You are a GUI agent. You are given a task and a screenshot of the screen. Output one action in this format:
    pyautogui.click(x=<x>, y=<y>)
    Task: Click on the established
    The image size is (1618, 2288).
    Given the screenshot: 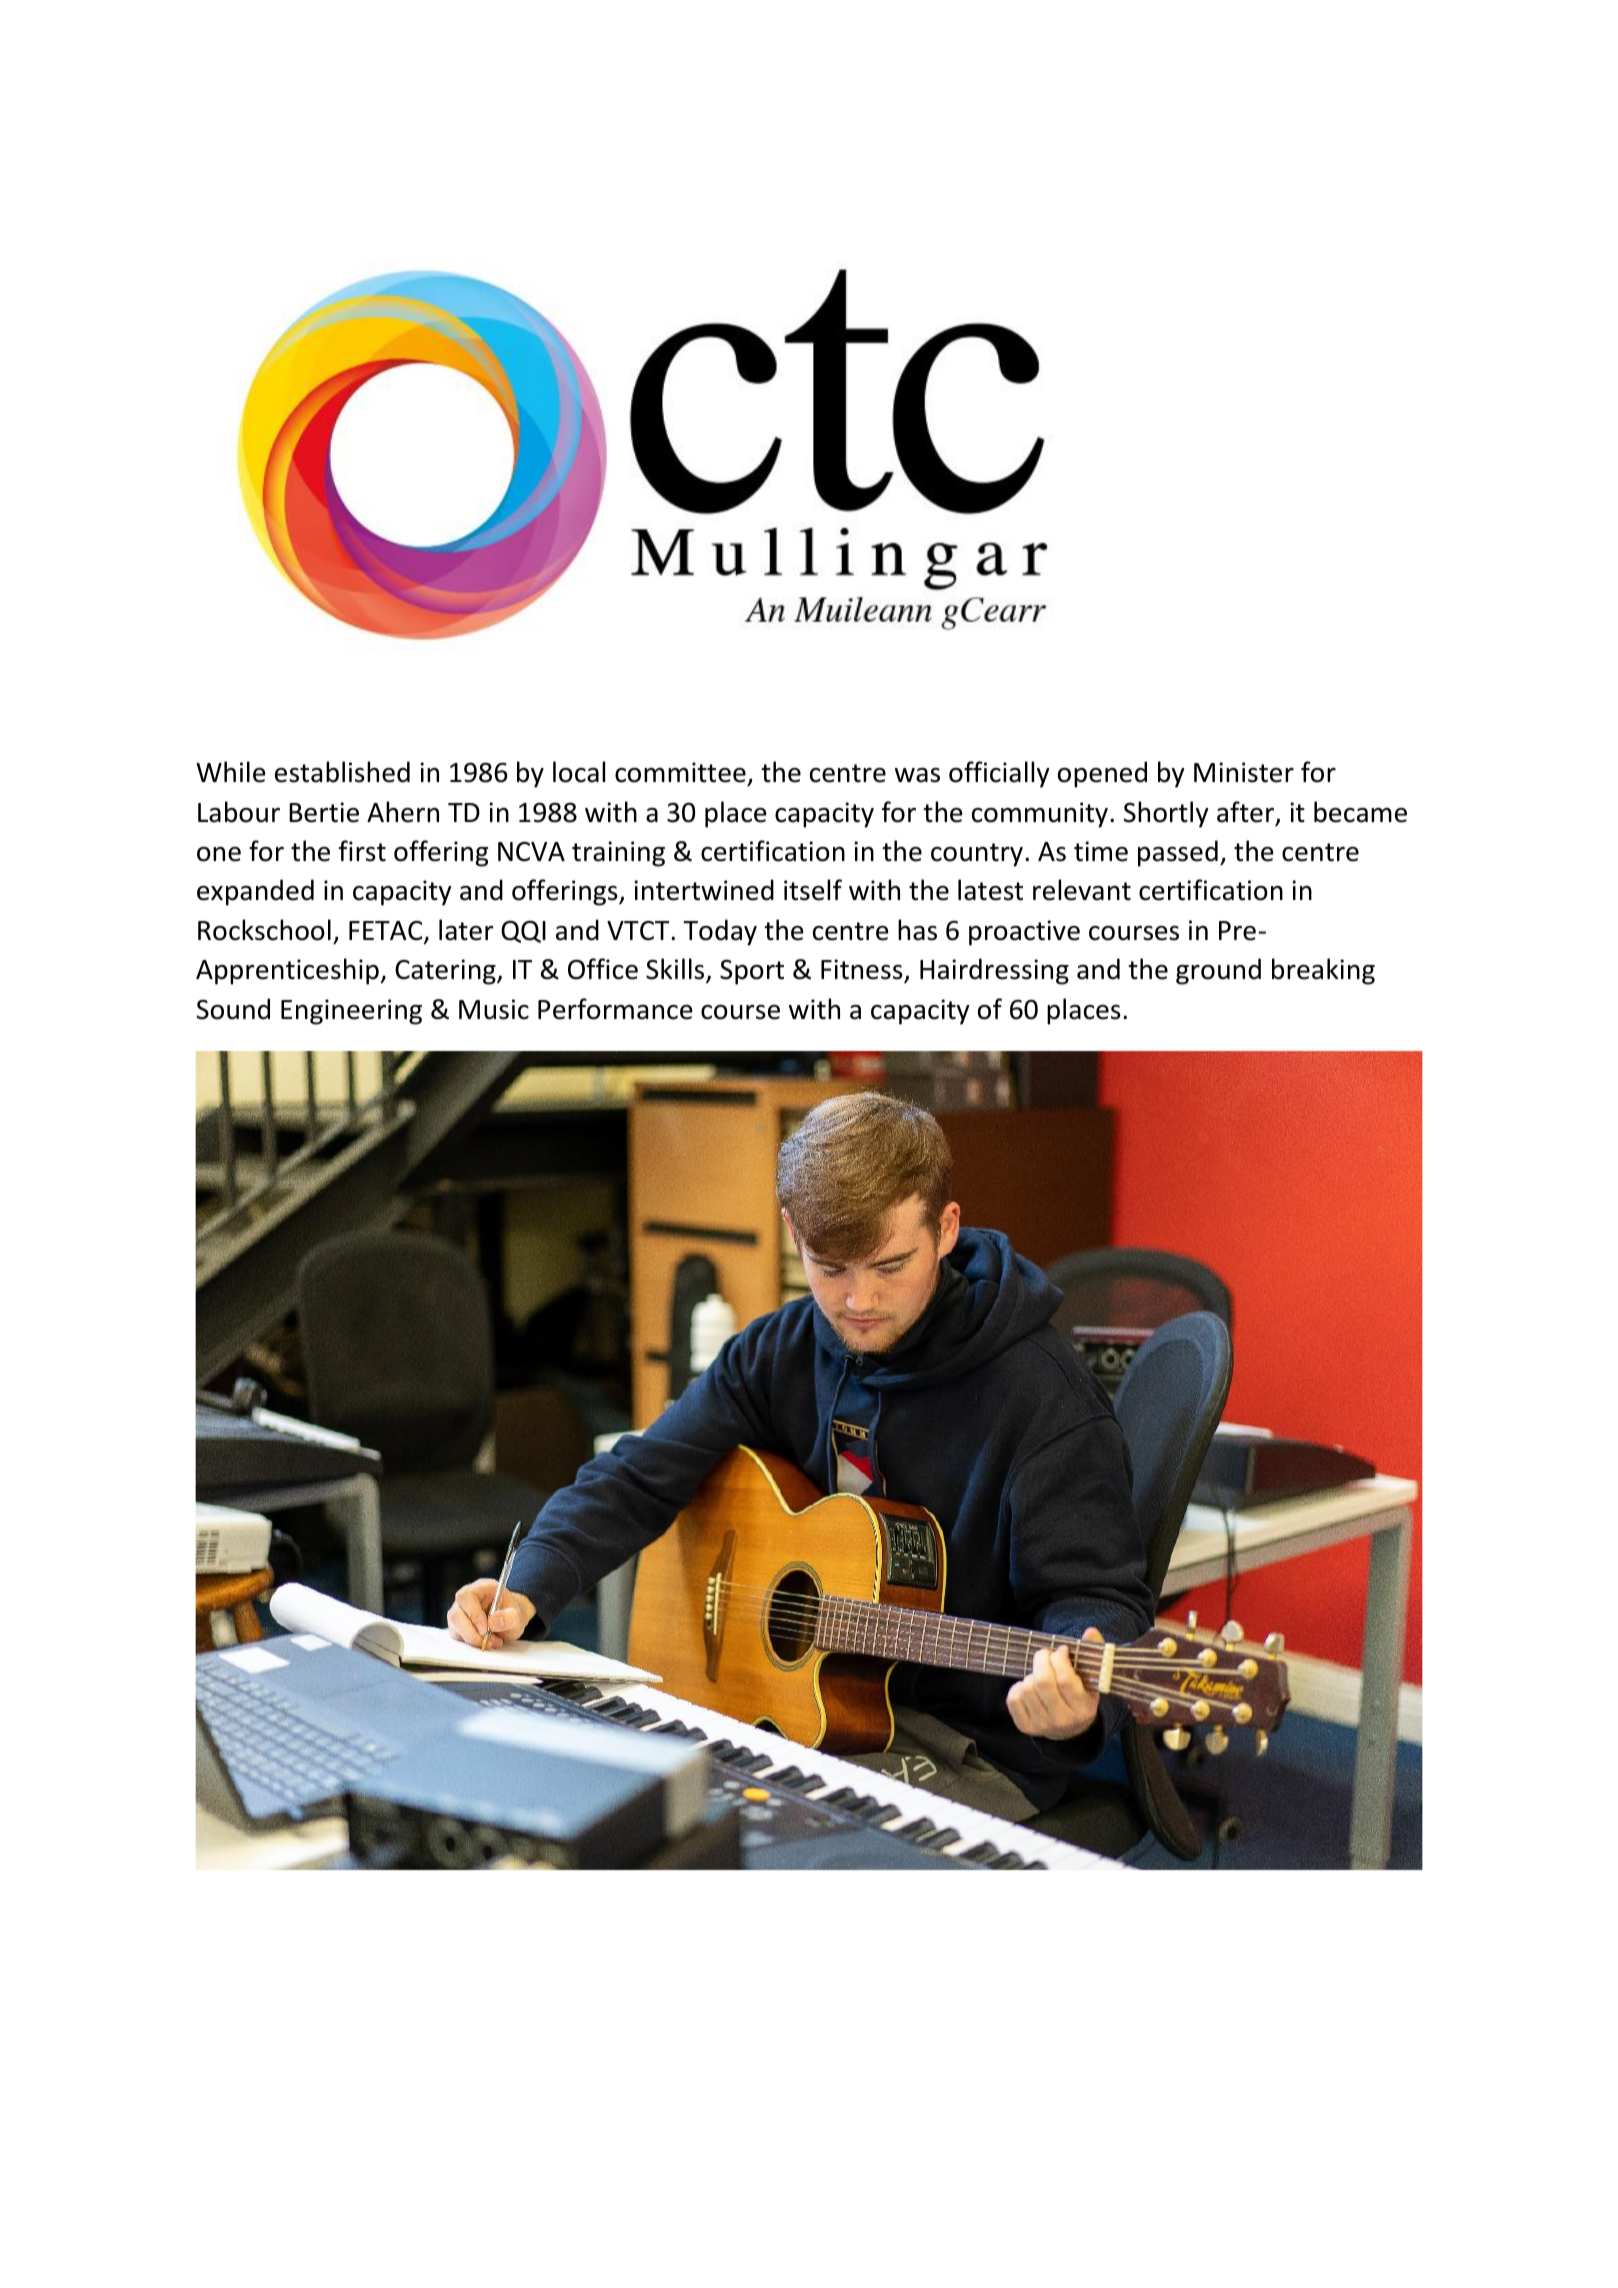 What is the action you would take?
    pyautogui.click(x=342, y=772)
